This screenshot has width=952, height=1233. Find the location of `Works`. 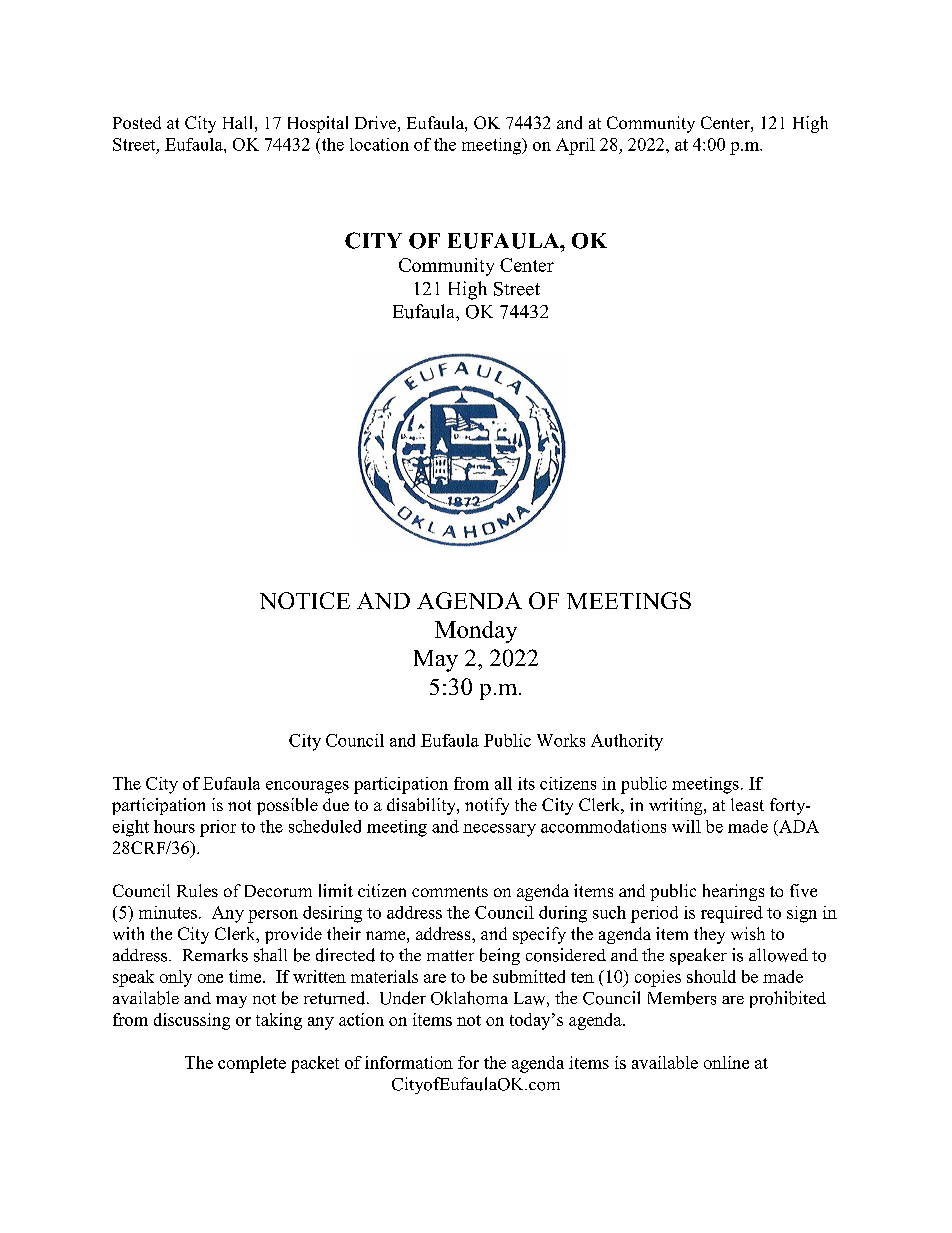

Works is located at coordinates (561, 740).
